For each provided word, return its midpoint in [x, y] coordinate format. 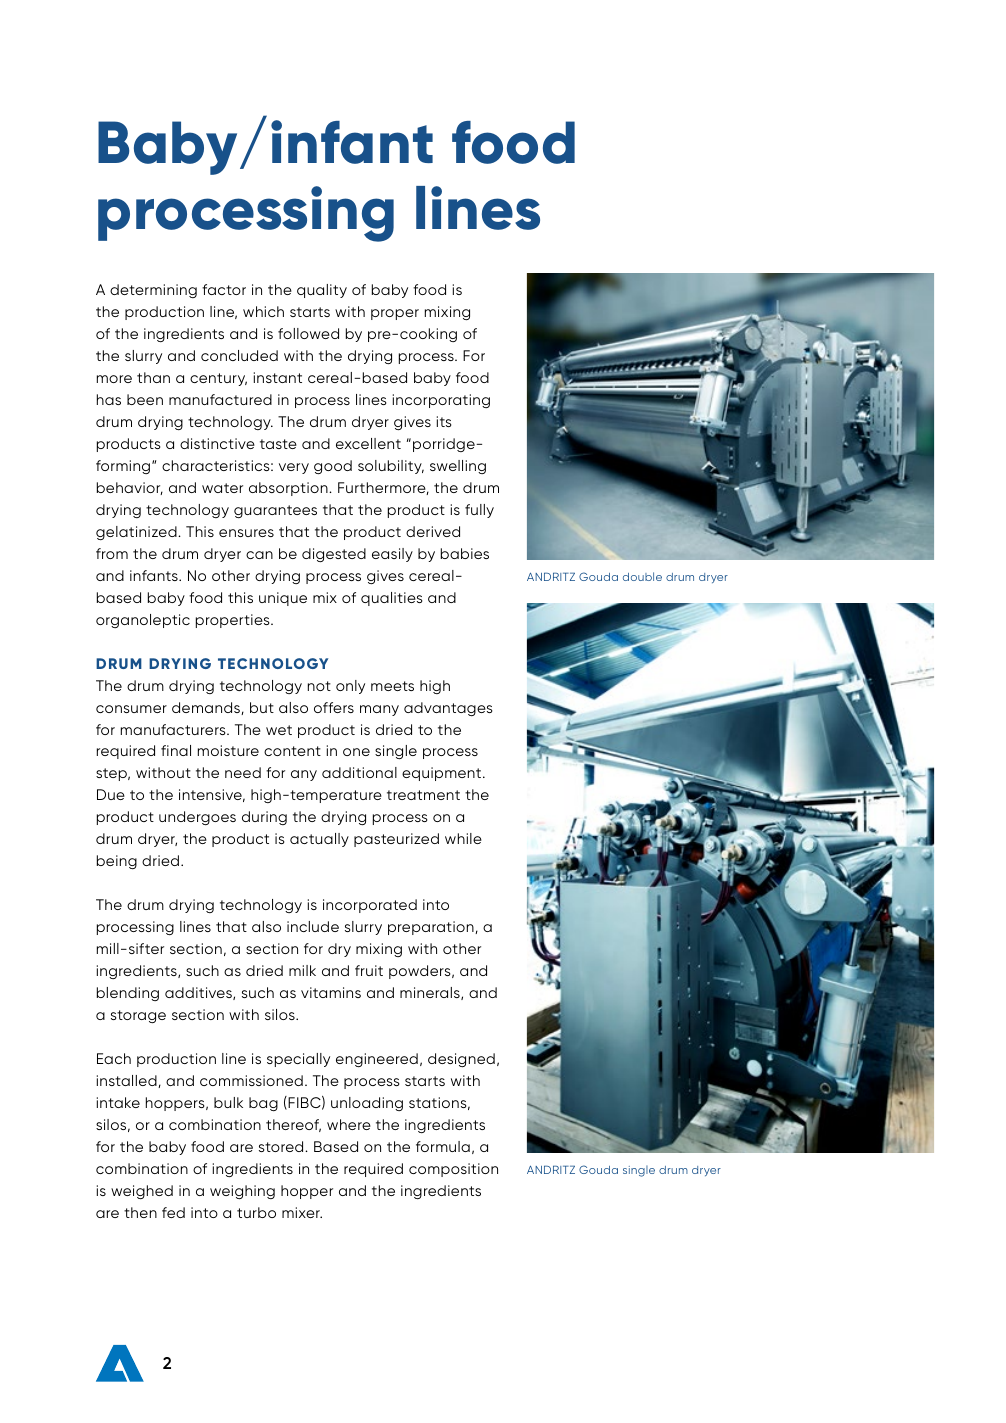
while [463, 838]
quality [322, 291]
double [642, 576]
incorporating [441, 401]
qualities [391, 599]
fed [173, 1212]
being [117, 862]
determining [153, 291]
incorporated [370, 906]
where [349, 1124]
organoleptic [143, 621]
